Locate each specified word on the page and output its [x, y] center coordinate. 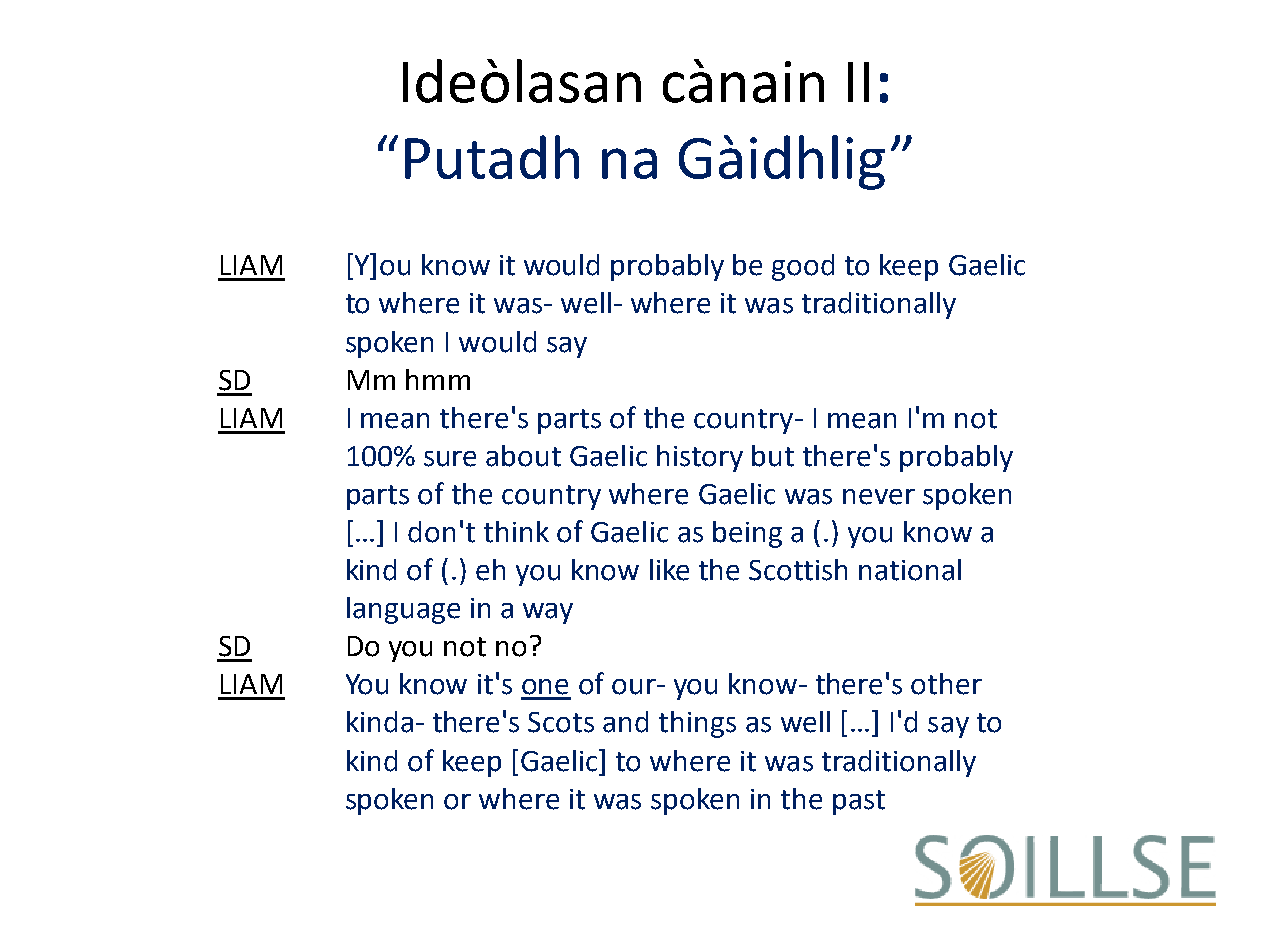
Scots [561, 722]
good [803, 267]
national [910, 570]
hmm [438, 379]
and [625, 722]
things [697, 724]
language [403, 610]
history [700, 458]
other [946, 684]
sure [450, 459]
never [879, 497]
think [516, 532]
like [669, 570]
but [773, 456]
